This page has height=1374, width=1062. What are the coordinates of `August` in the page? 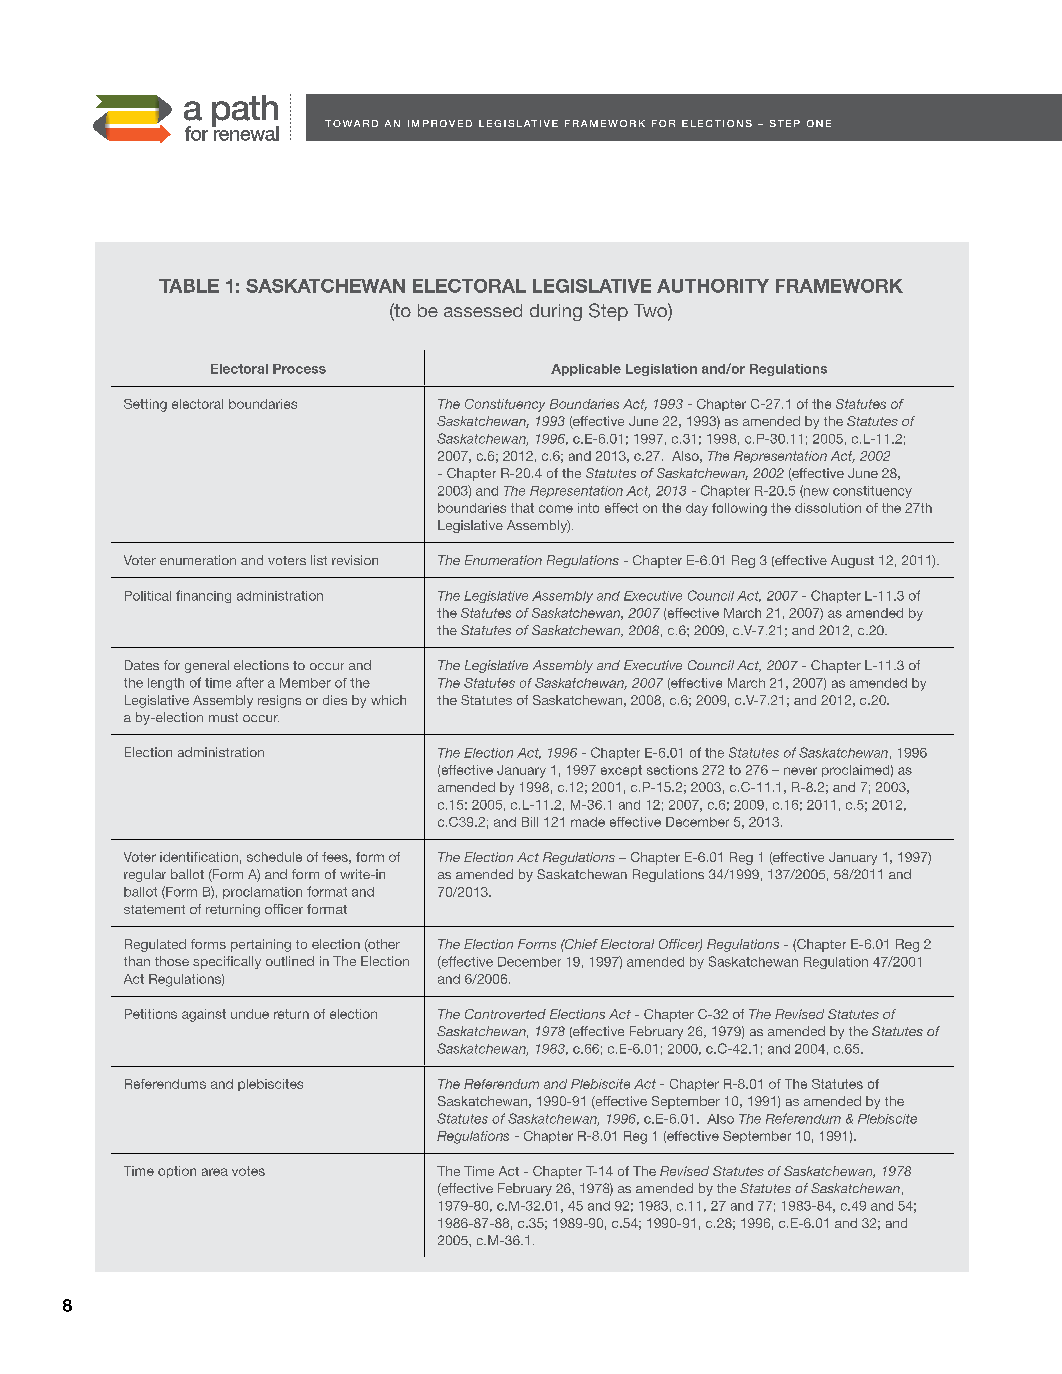 It's located at (852, 561).
